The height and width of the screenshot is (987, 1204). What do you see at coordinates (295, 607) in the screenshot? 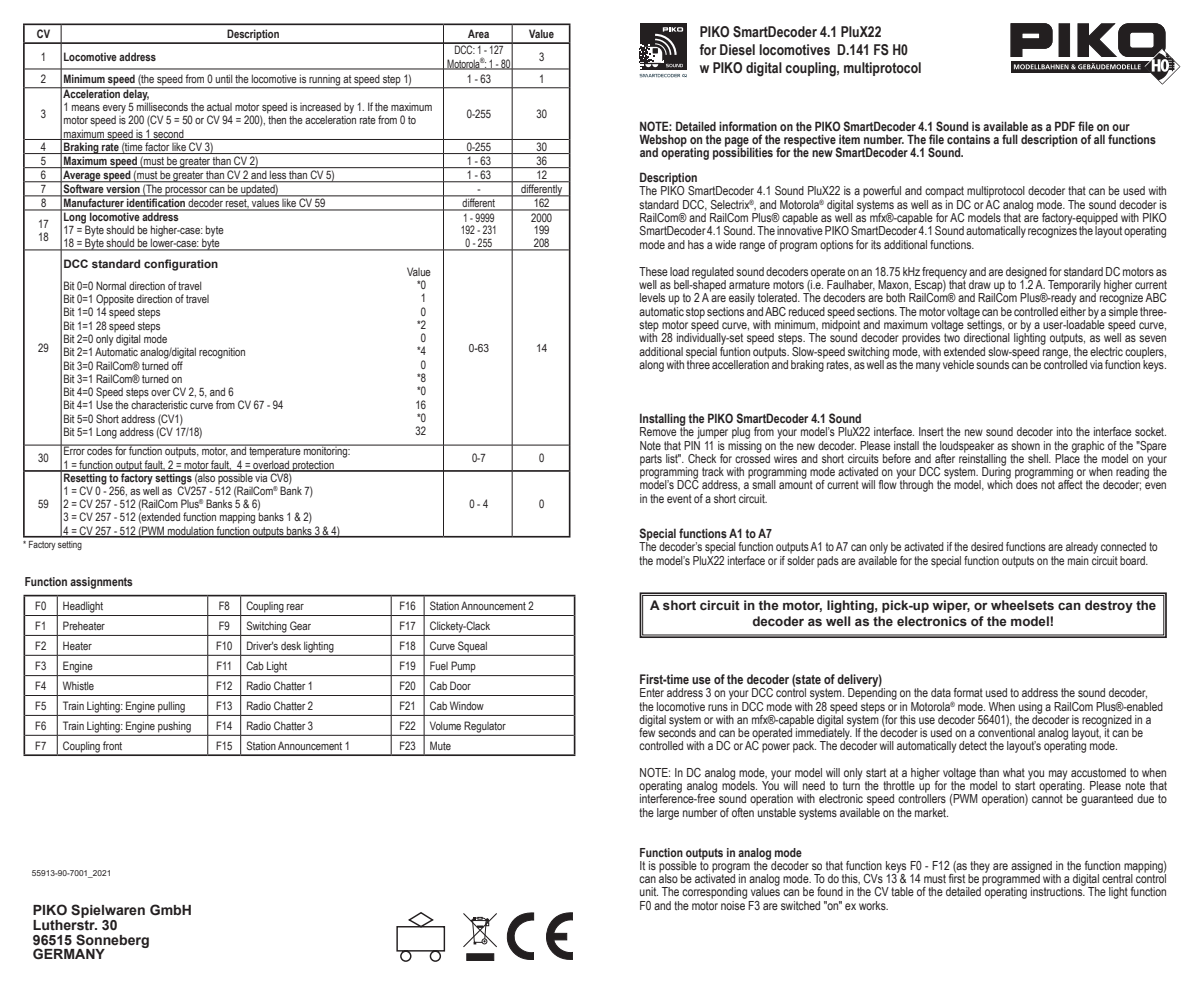
I see `rear` at bounding box center [295, 607].
